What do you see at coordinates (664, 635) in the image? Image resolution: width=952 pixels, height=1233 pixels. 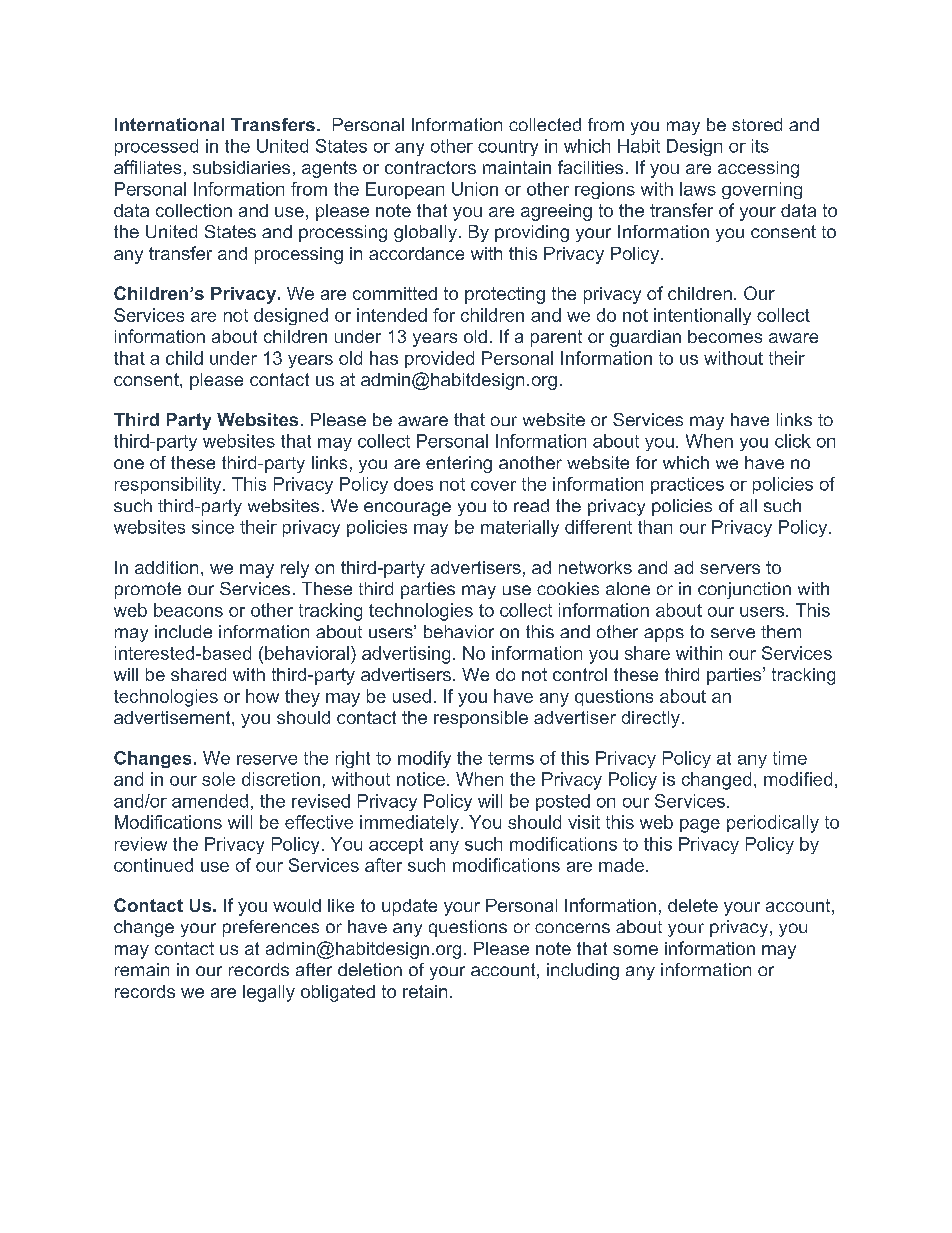 I see `apps` at bounding box center [664, 635].
